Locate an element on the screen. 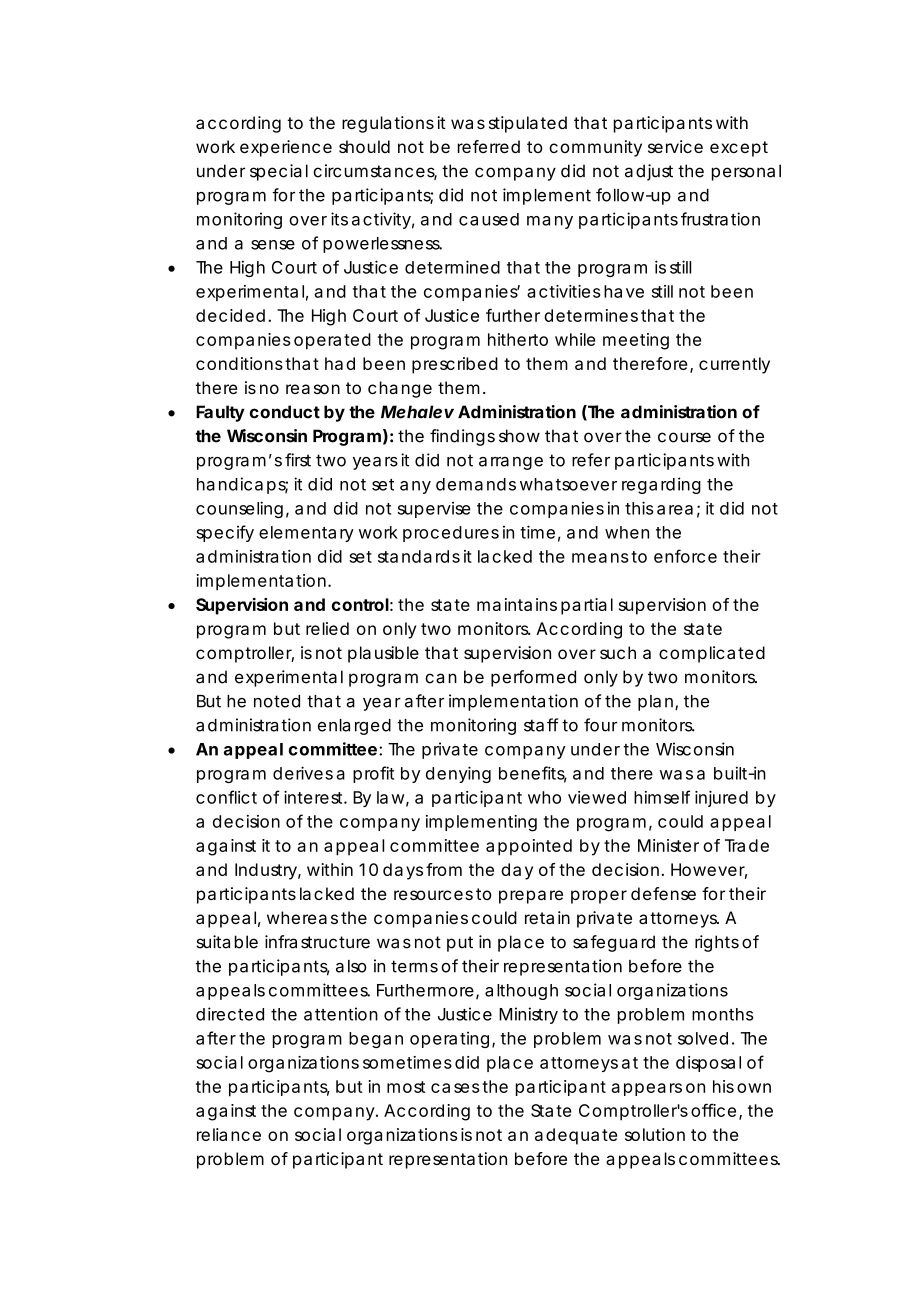 The image size is (924, 1308). himself is located at coordinates (662, 797).
